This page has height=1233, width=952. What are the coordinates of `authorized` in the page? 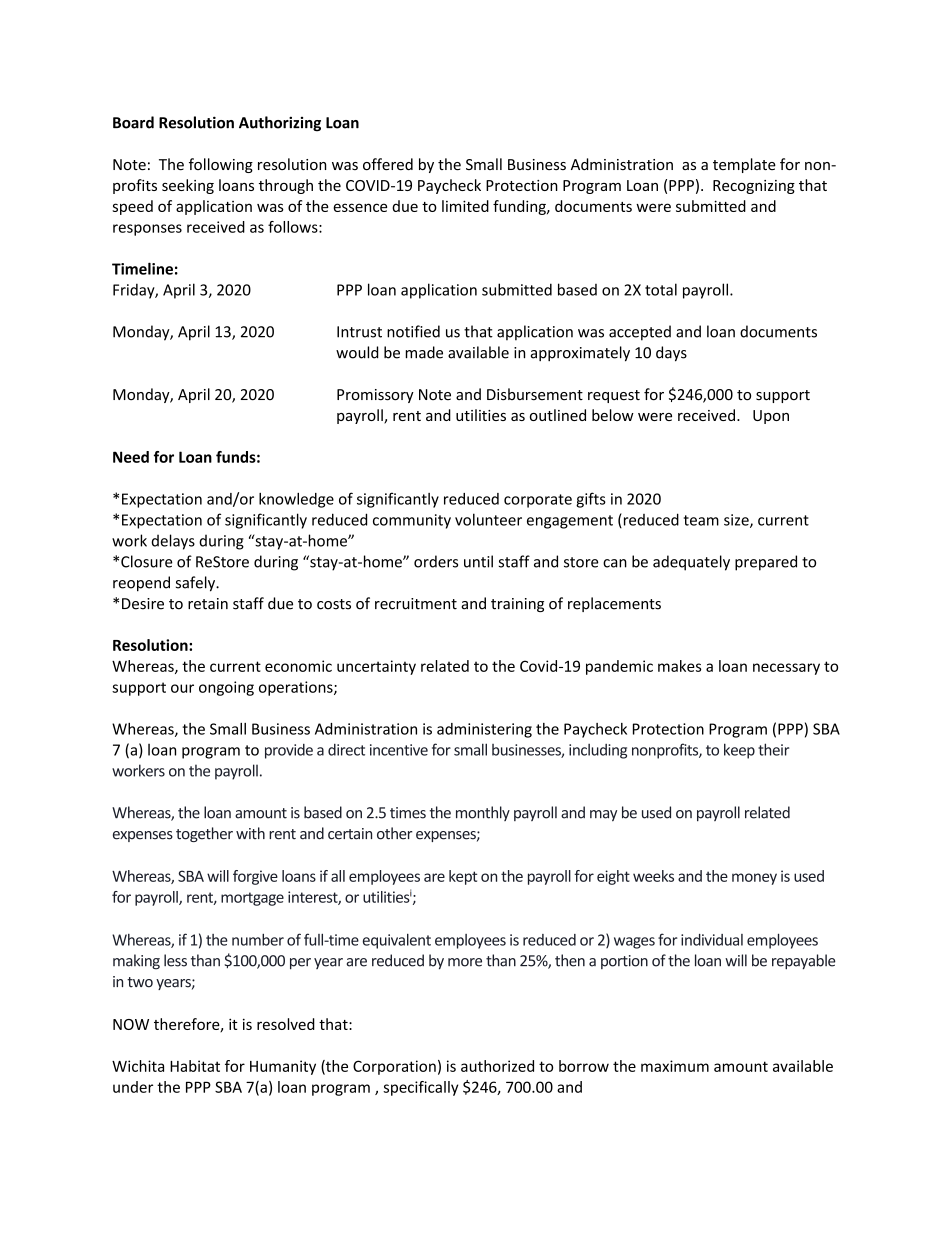 It's located at (497, 1066).
